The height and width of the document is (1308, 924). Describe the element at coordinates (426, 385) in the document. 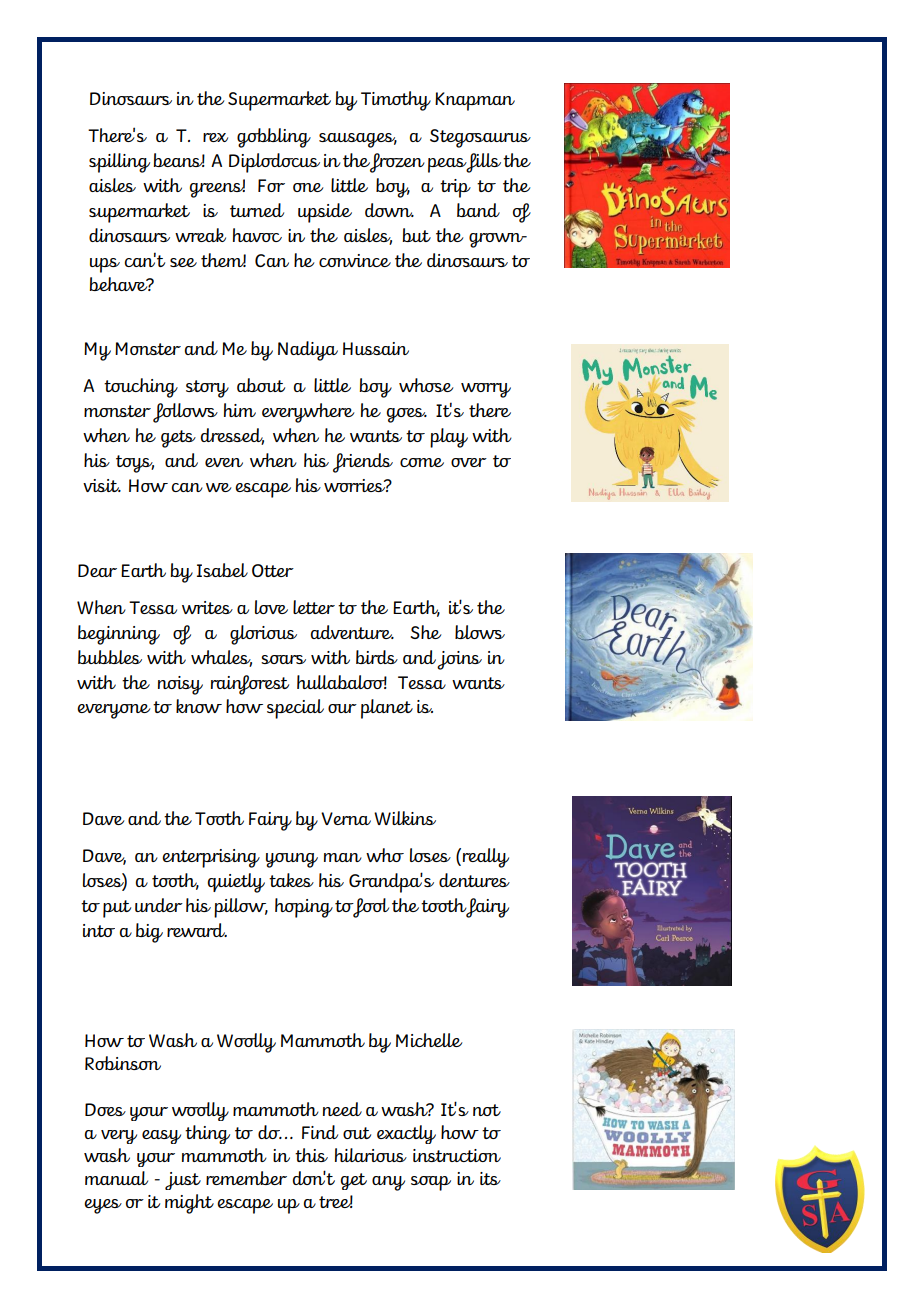

I see `whose` at that location.
